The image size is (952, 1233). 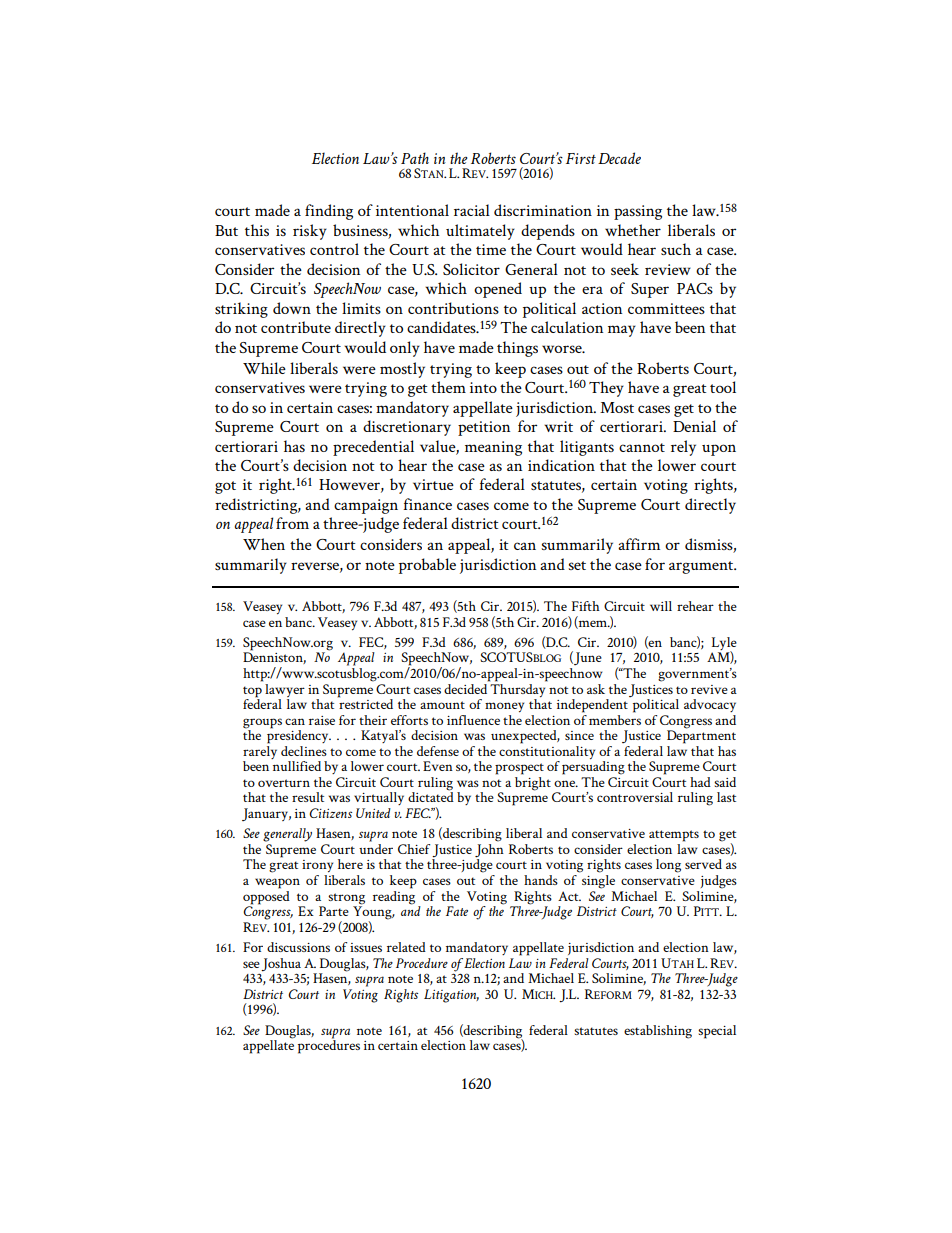 What do you see at coordinates (483, 387) in the document?
I see `into` at bounding box center [483, 387].
